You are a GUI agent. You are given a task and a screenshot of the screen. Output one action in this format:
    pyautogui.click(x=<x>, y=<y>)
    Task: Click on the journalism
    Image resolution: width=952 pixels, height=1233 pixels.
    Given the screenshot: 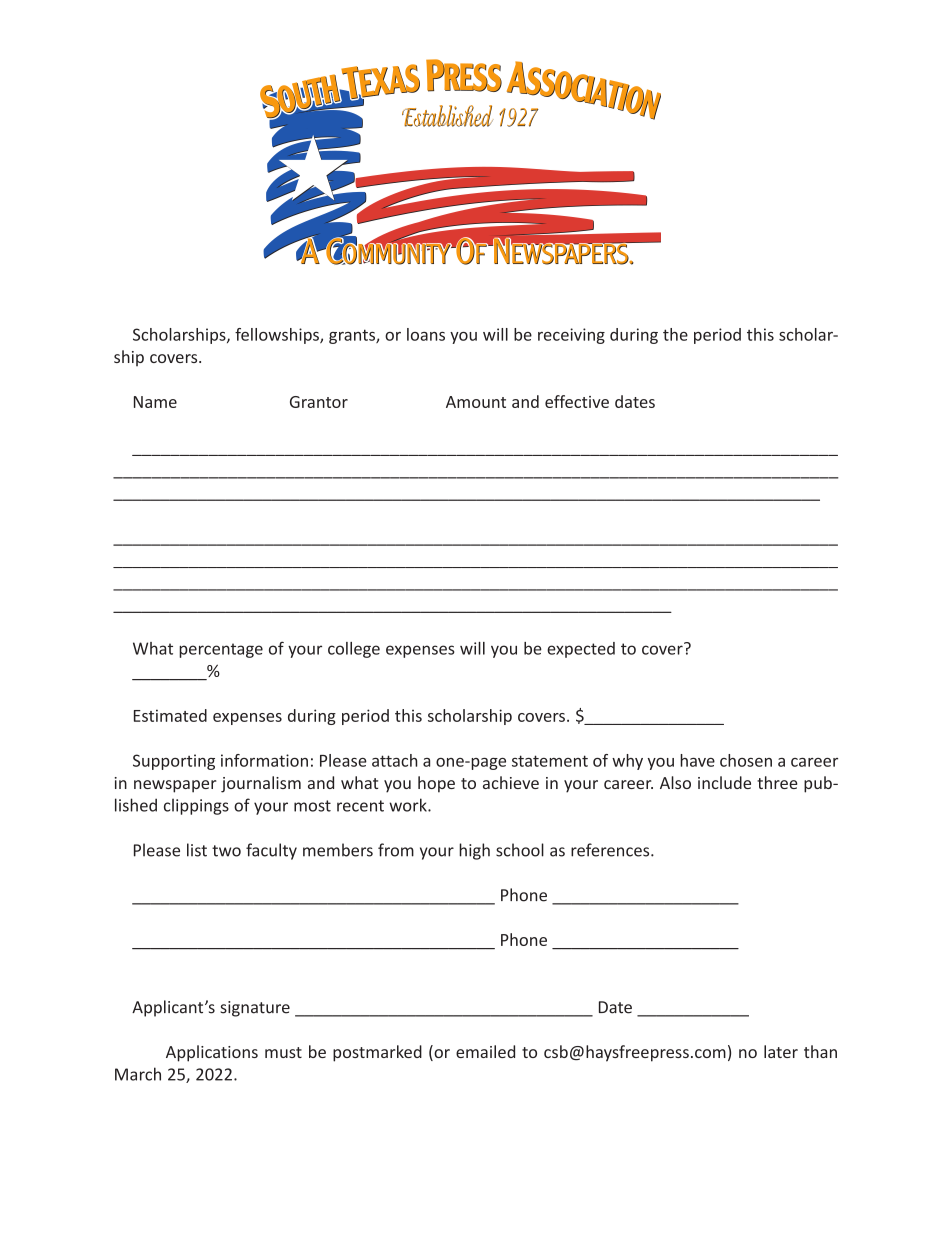 What is the action you would take?
    pyautogui.click(x=261, y=784)
